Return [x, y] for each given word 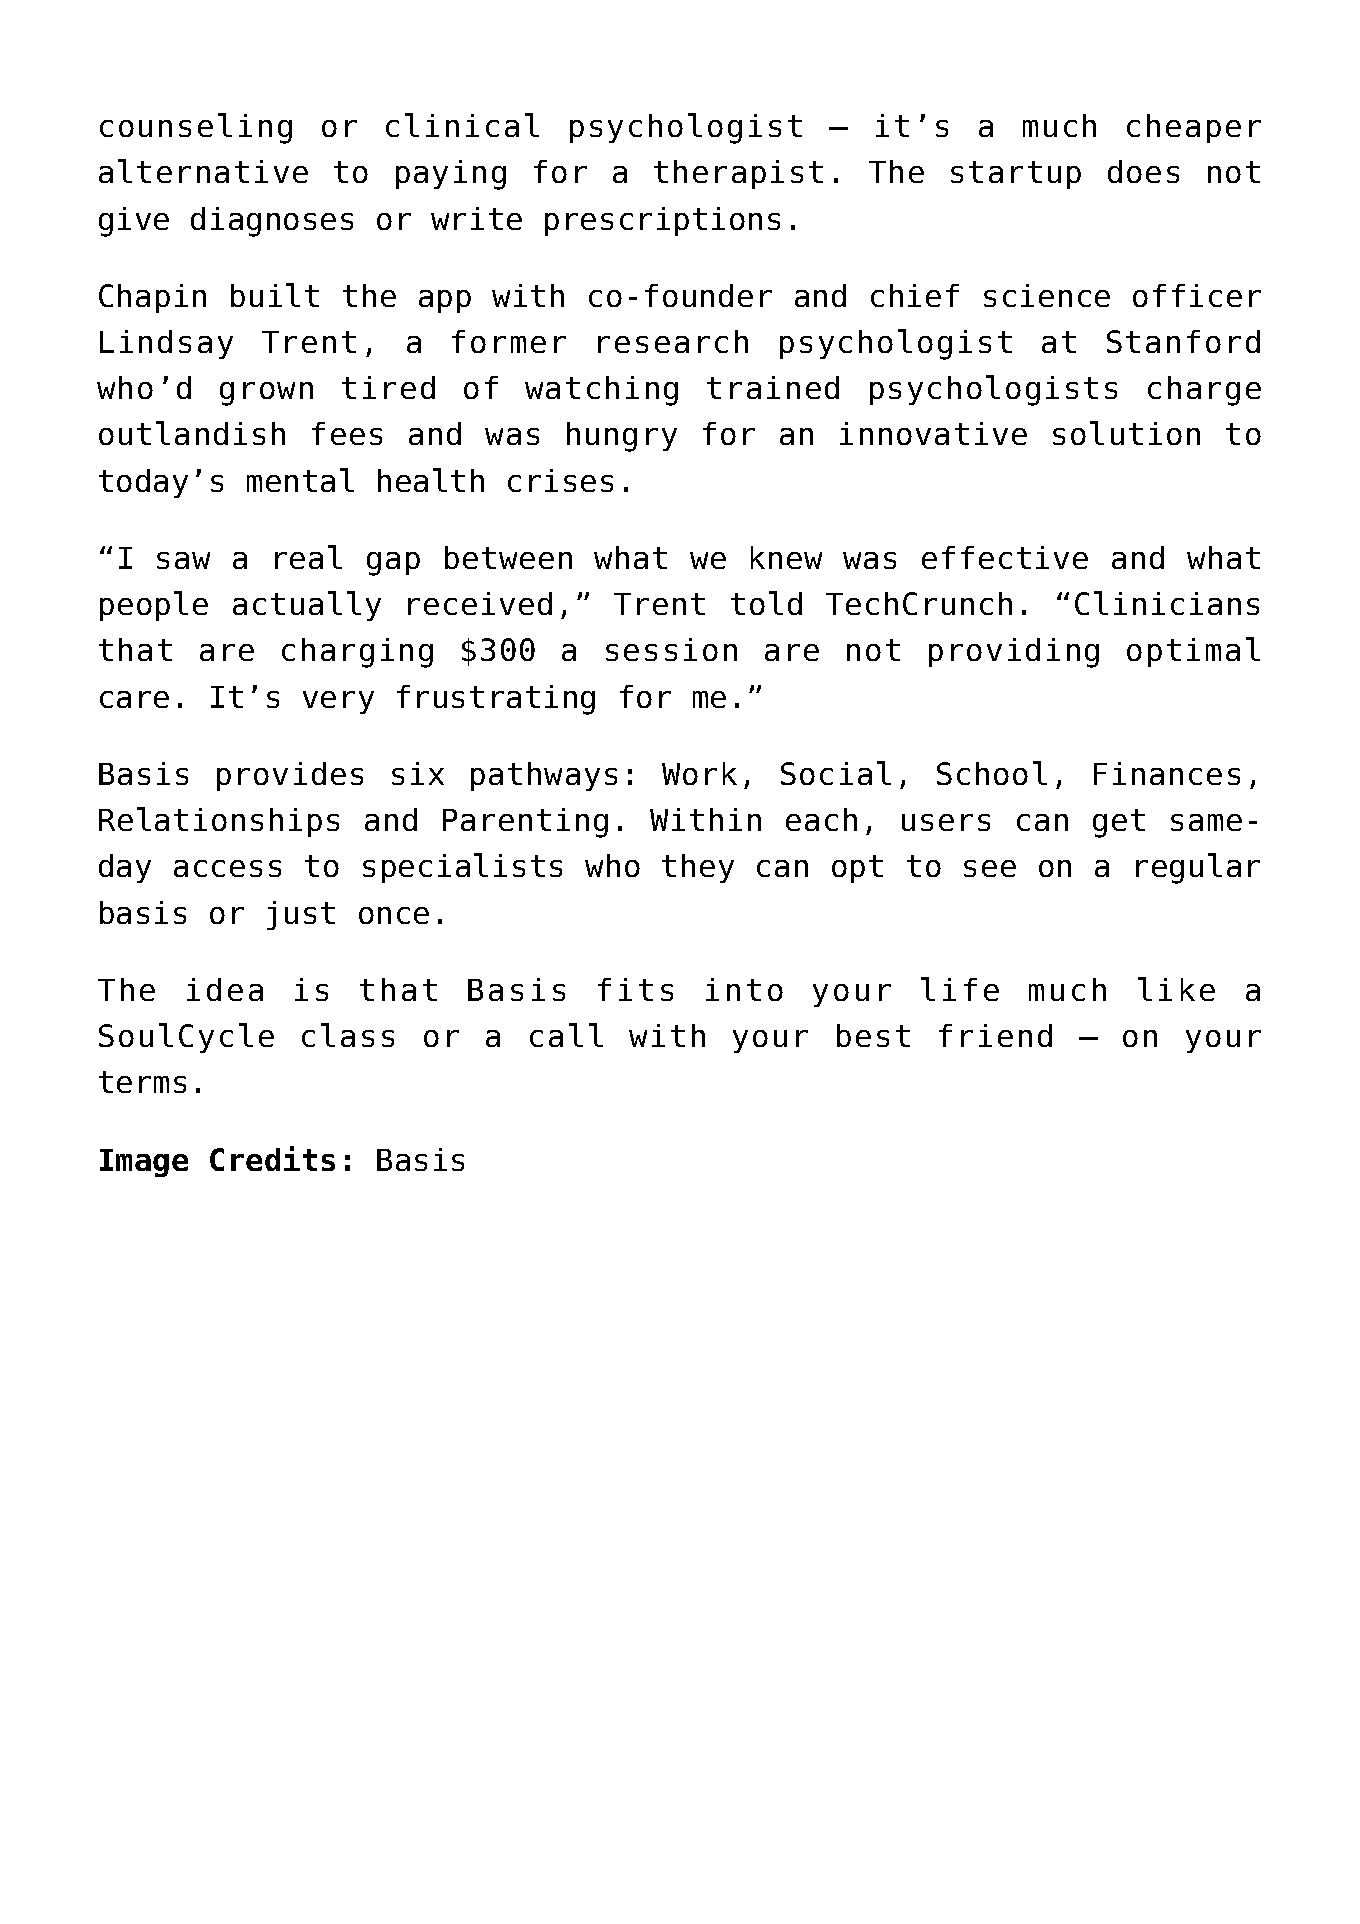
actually [307, 606]
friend [995, 1035]
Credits [272, 1158]
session [671, 649]
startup [1016, 175]
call [566, 1035]
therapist [738, 174]
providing [1014, 653]
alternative [203, 171]
